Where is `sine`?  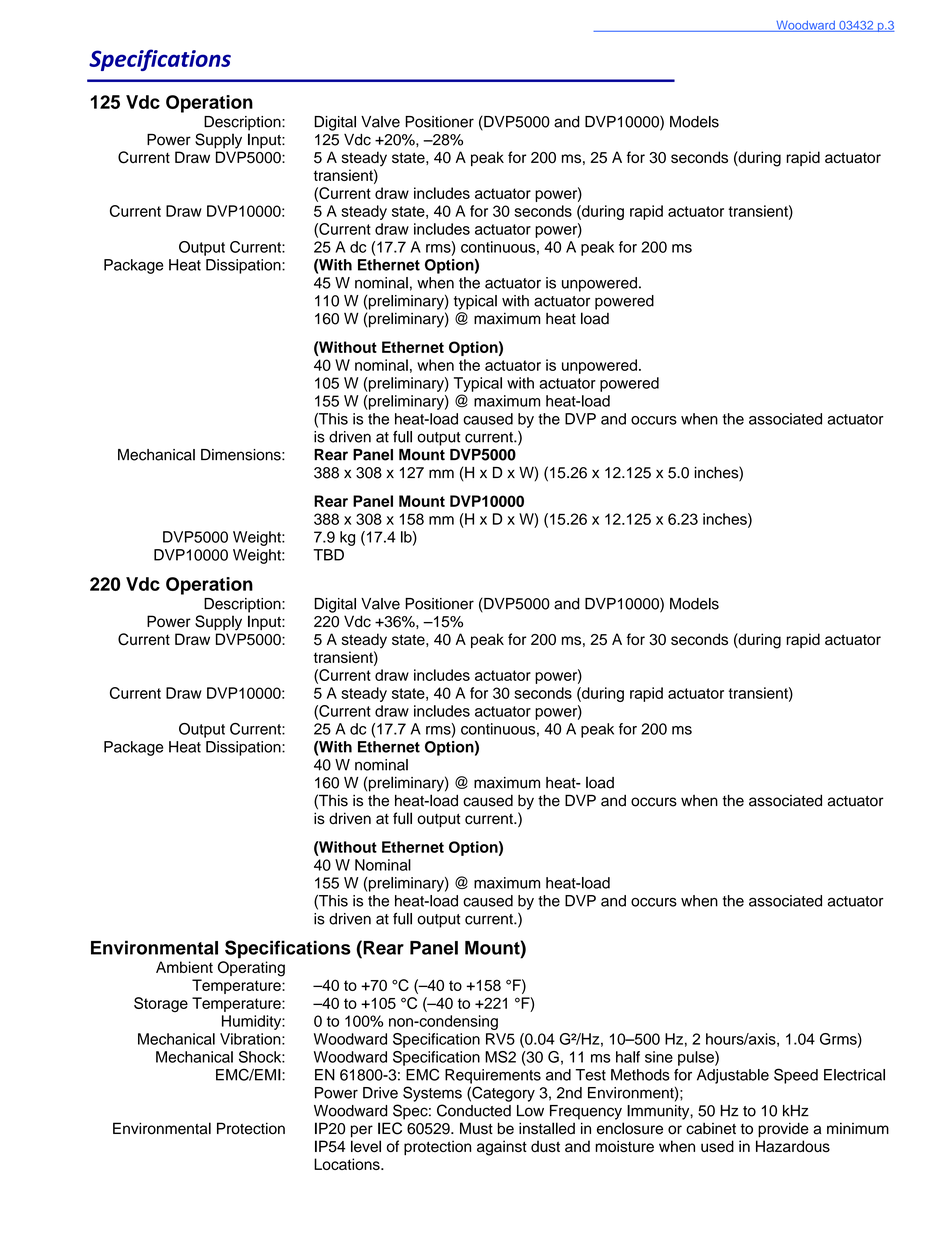 sine is located at coordinates (659, 1057).
